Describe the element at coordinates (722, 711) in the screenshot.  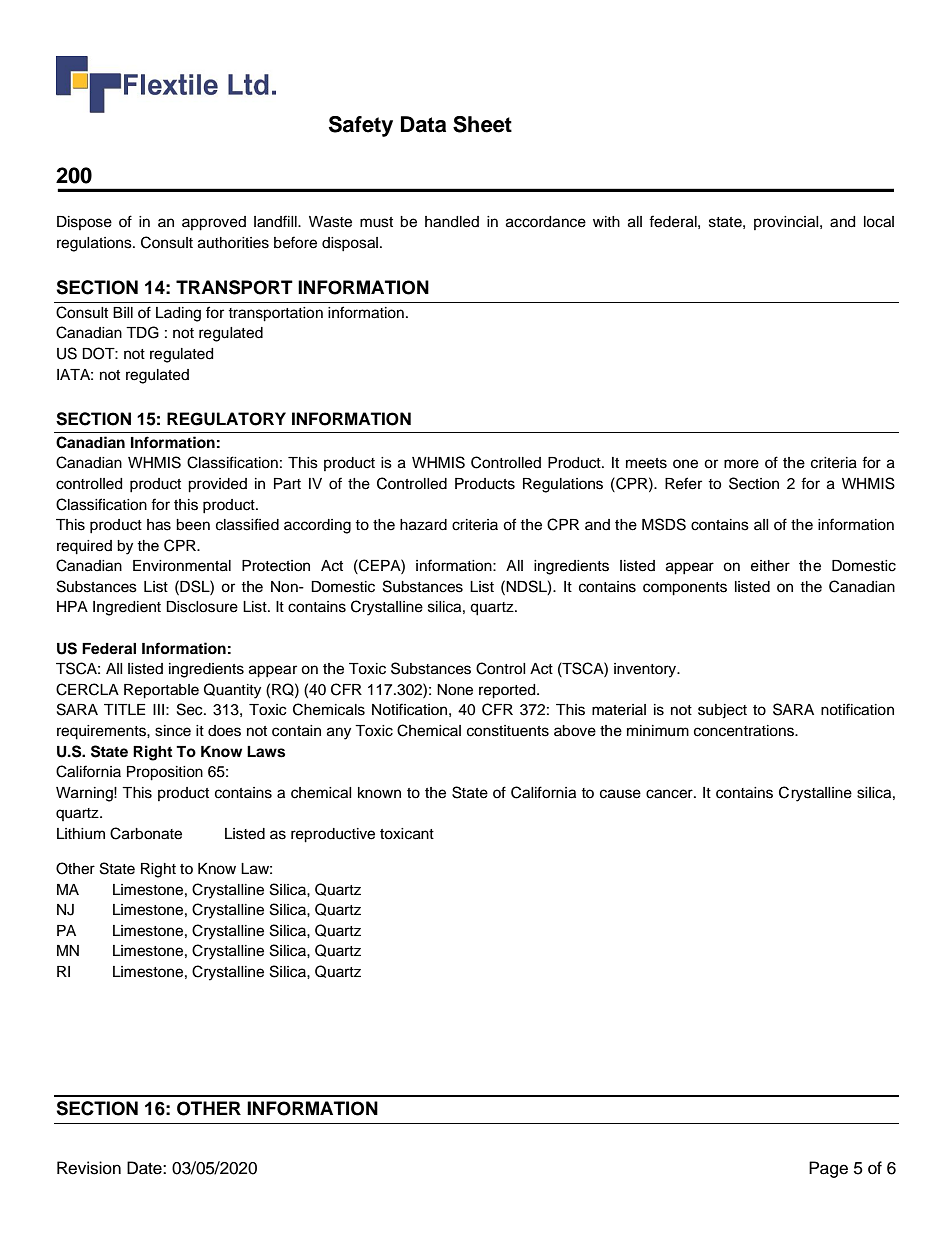
I see `subject` at that location.
